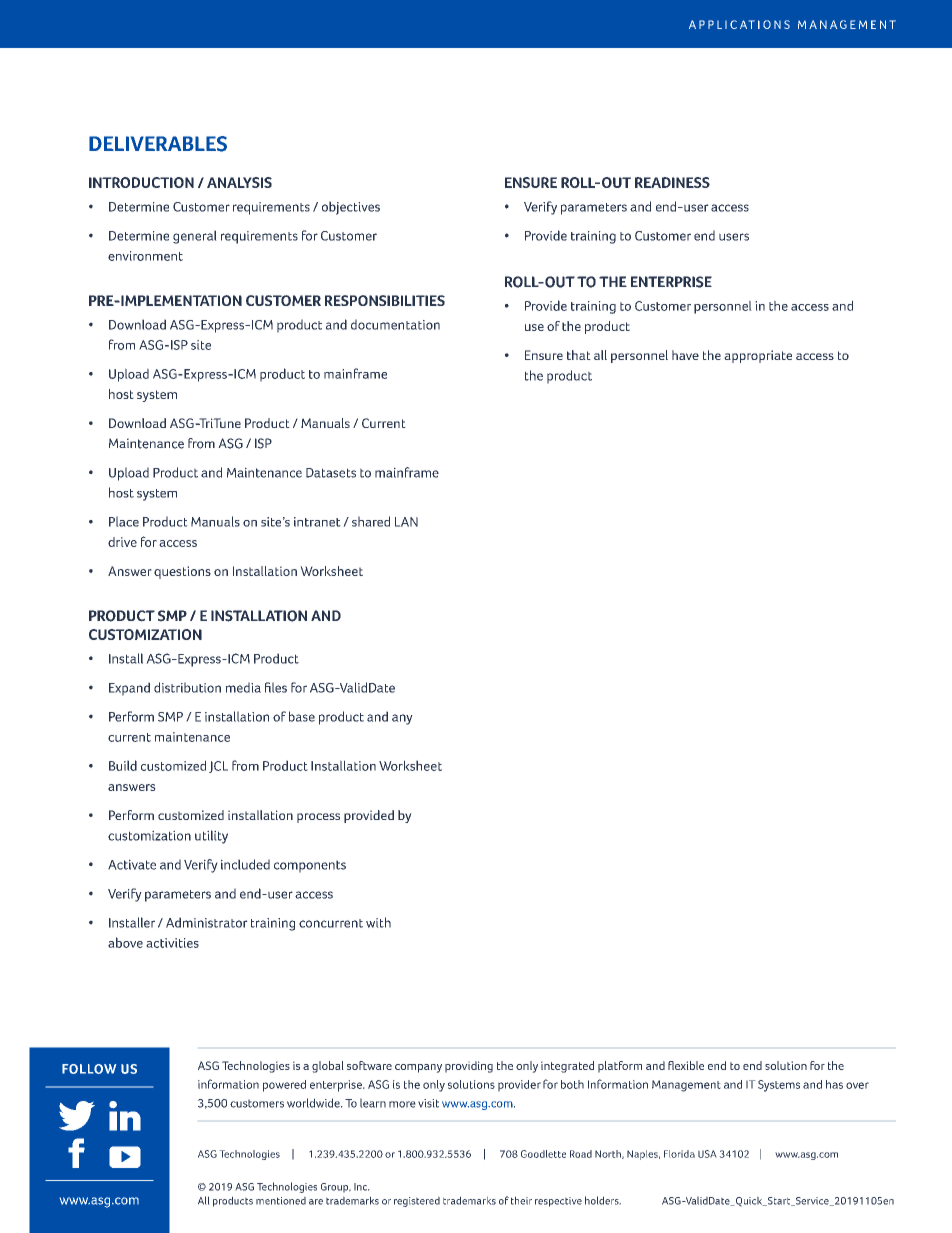 The width and height of the page is (952, 1233). I want to click on base, so click(302, 716).
